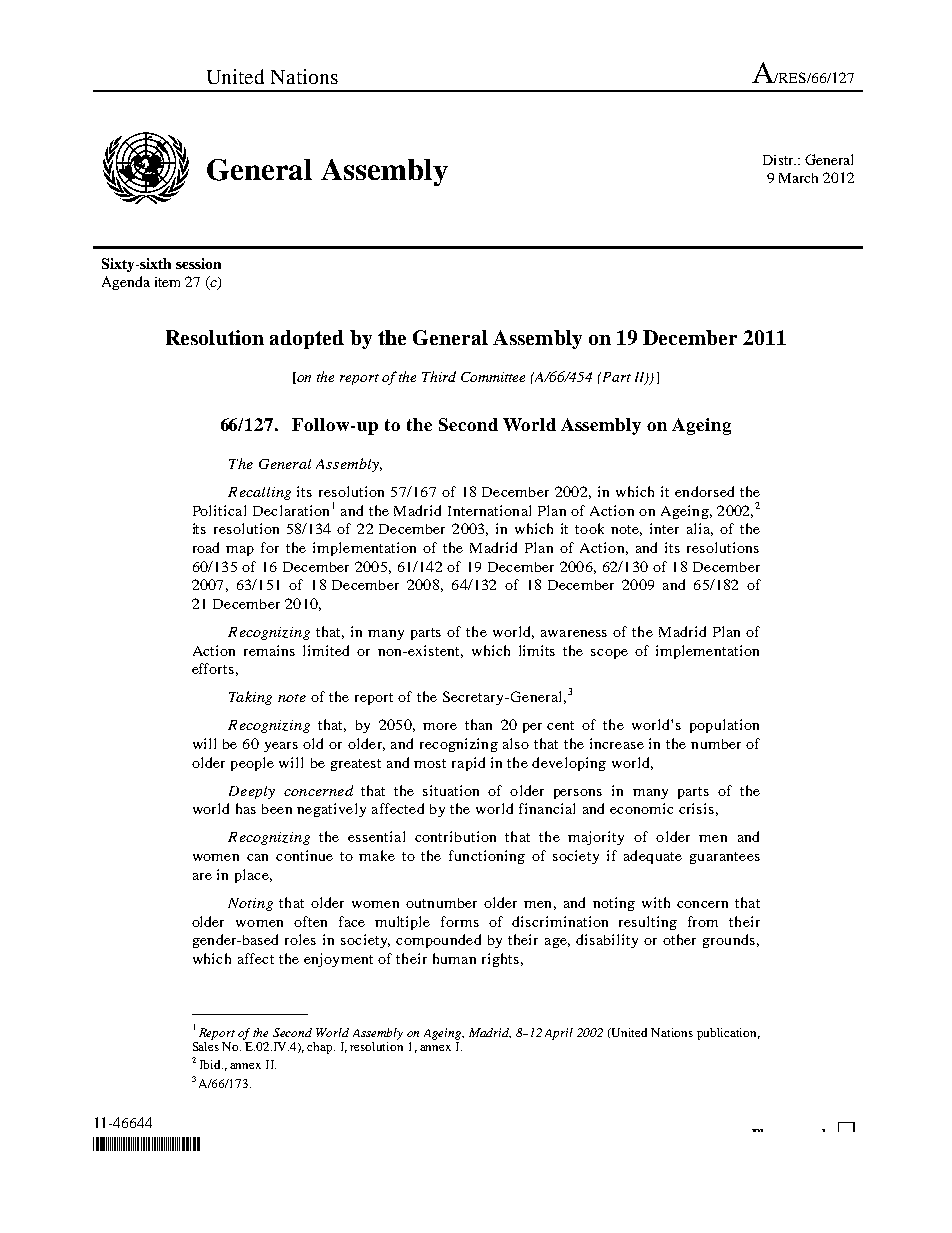 The width and height of the screenshot is (952, 1233). Describe the element at coordinates (307, 339) in the screenshot. I see `adopted` at that location.
